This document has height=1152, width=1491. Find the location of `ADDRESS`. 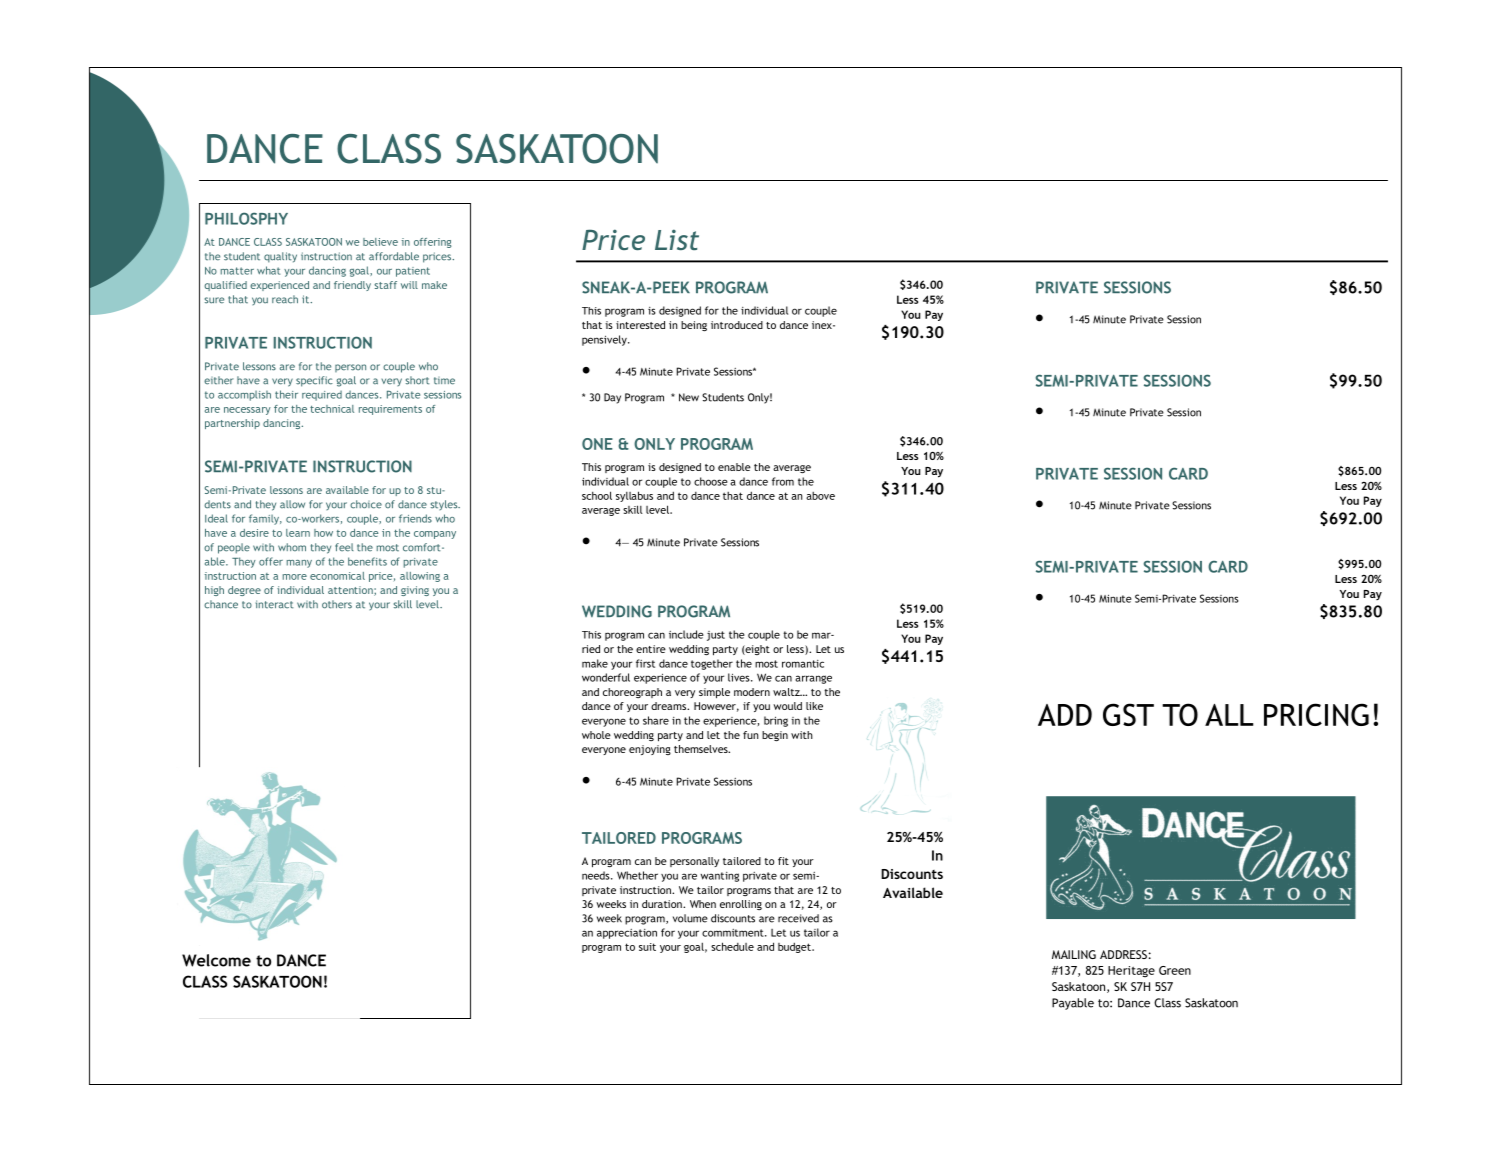

ADDRESS is located at coordinates (1123, 954).
